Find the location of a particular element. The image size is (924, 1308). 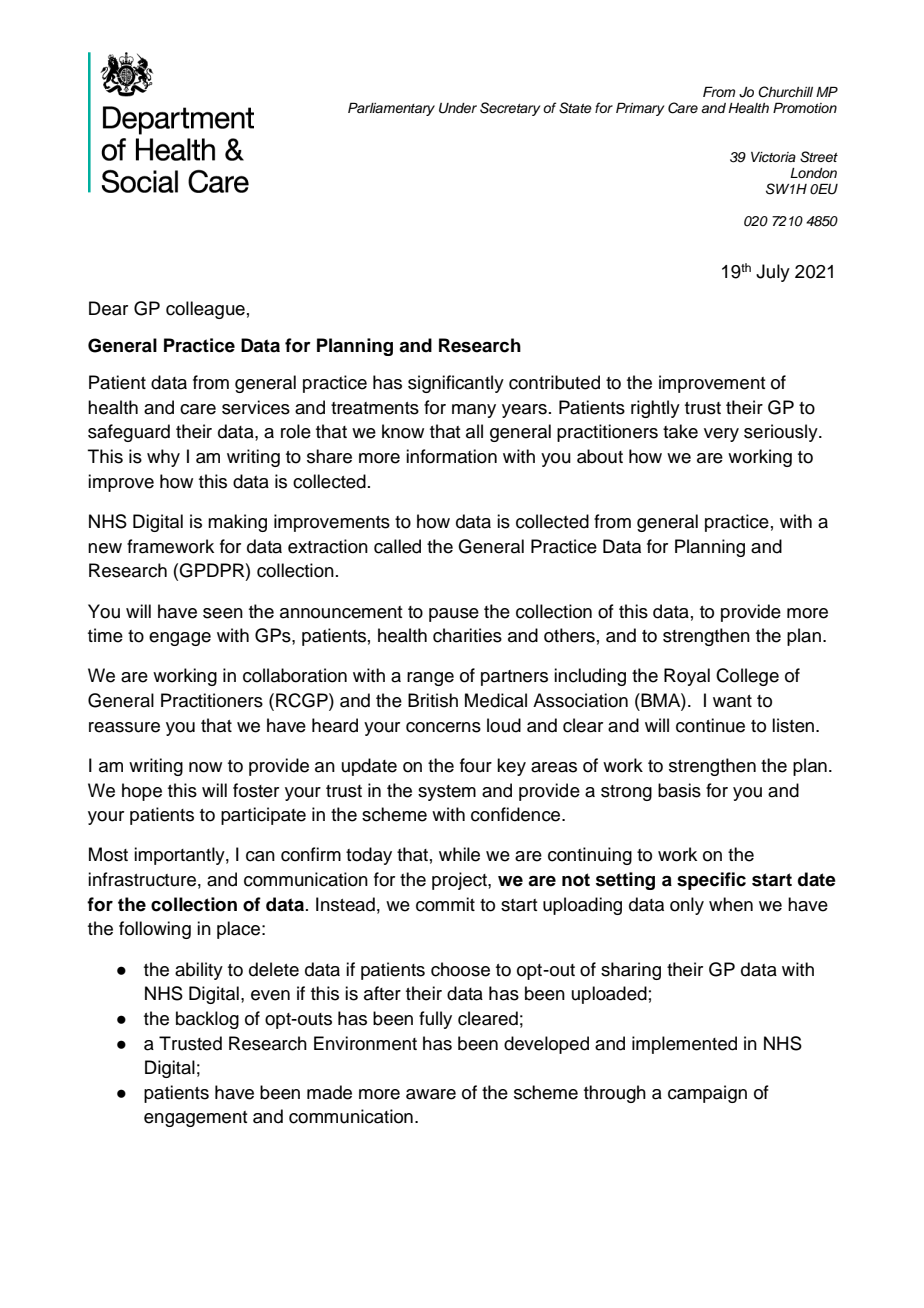

continue is located at coordinates (710, 725).
